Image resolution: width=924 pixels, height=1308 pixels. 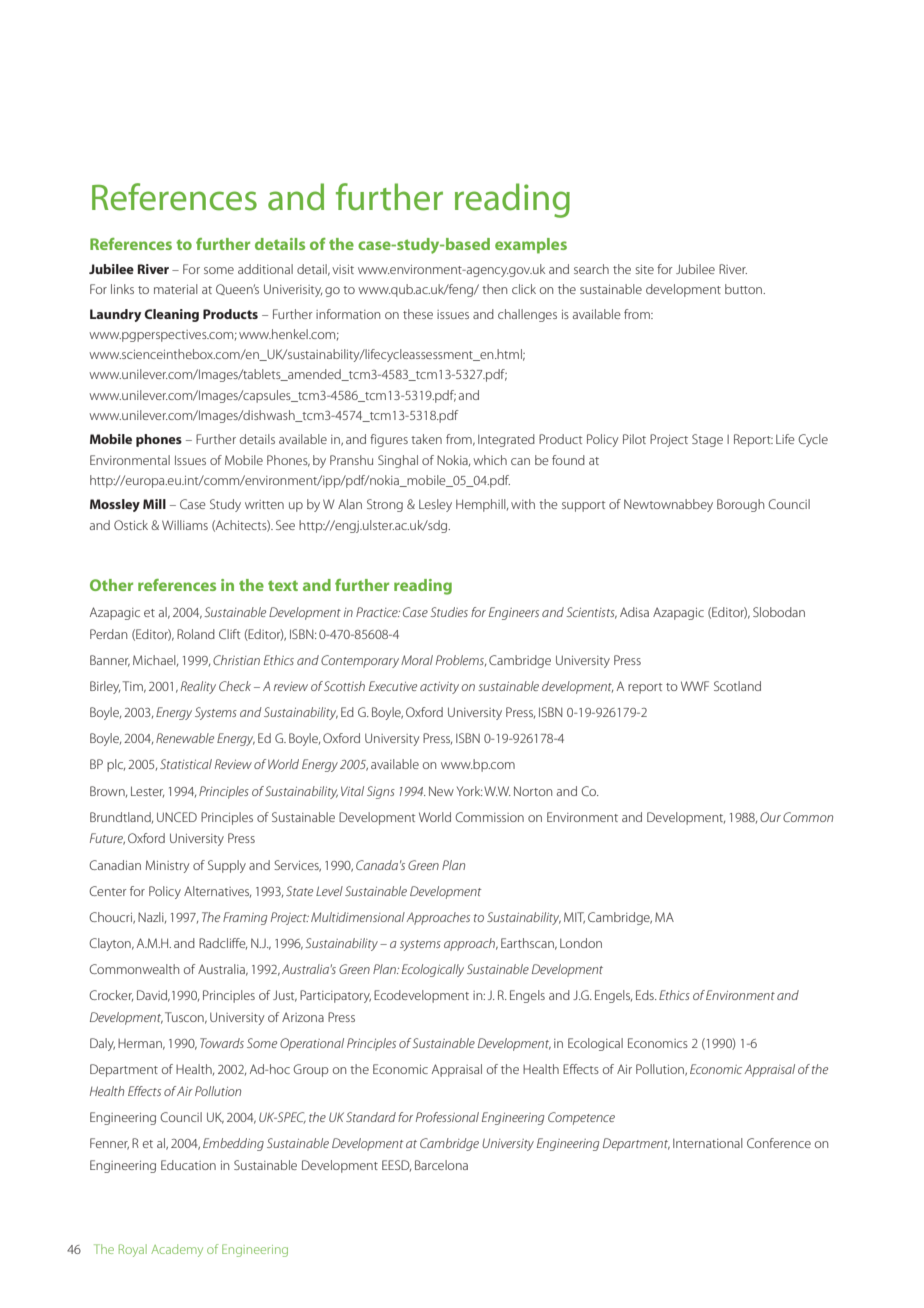 What do you see at coordinates (695, 686) in the image?
I see `WWF` at bounding box center [695, 686].
